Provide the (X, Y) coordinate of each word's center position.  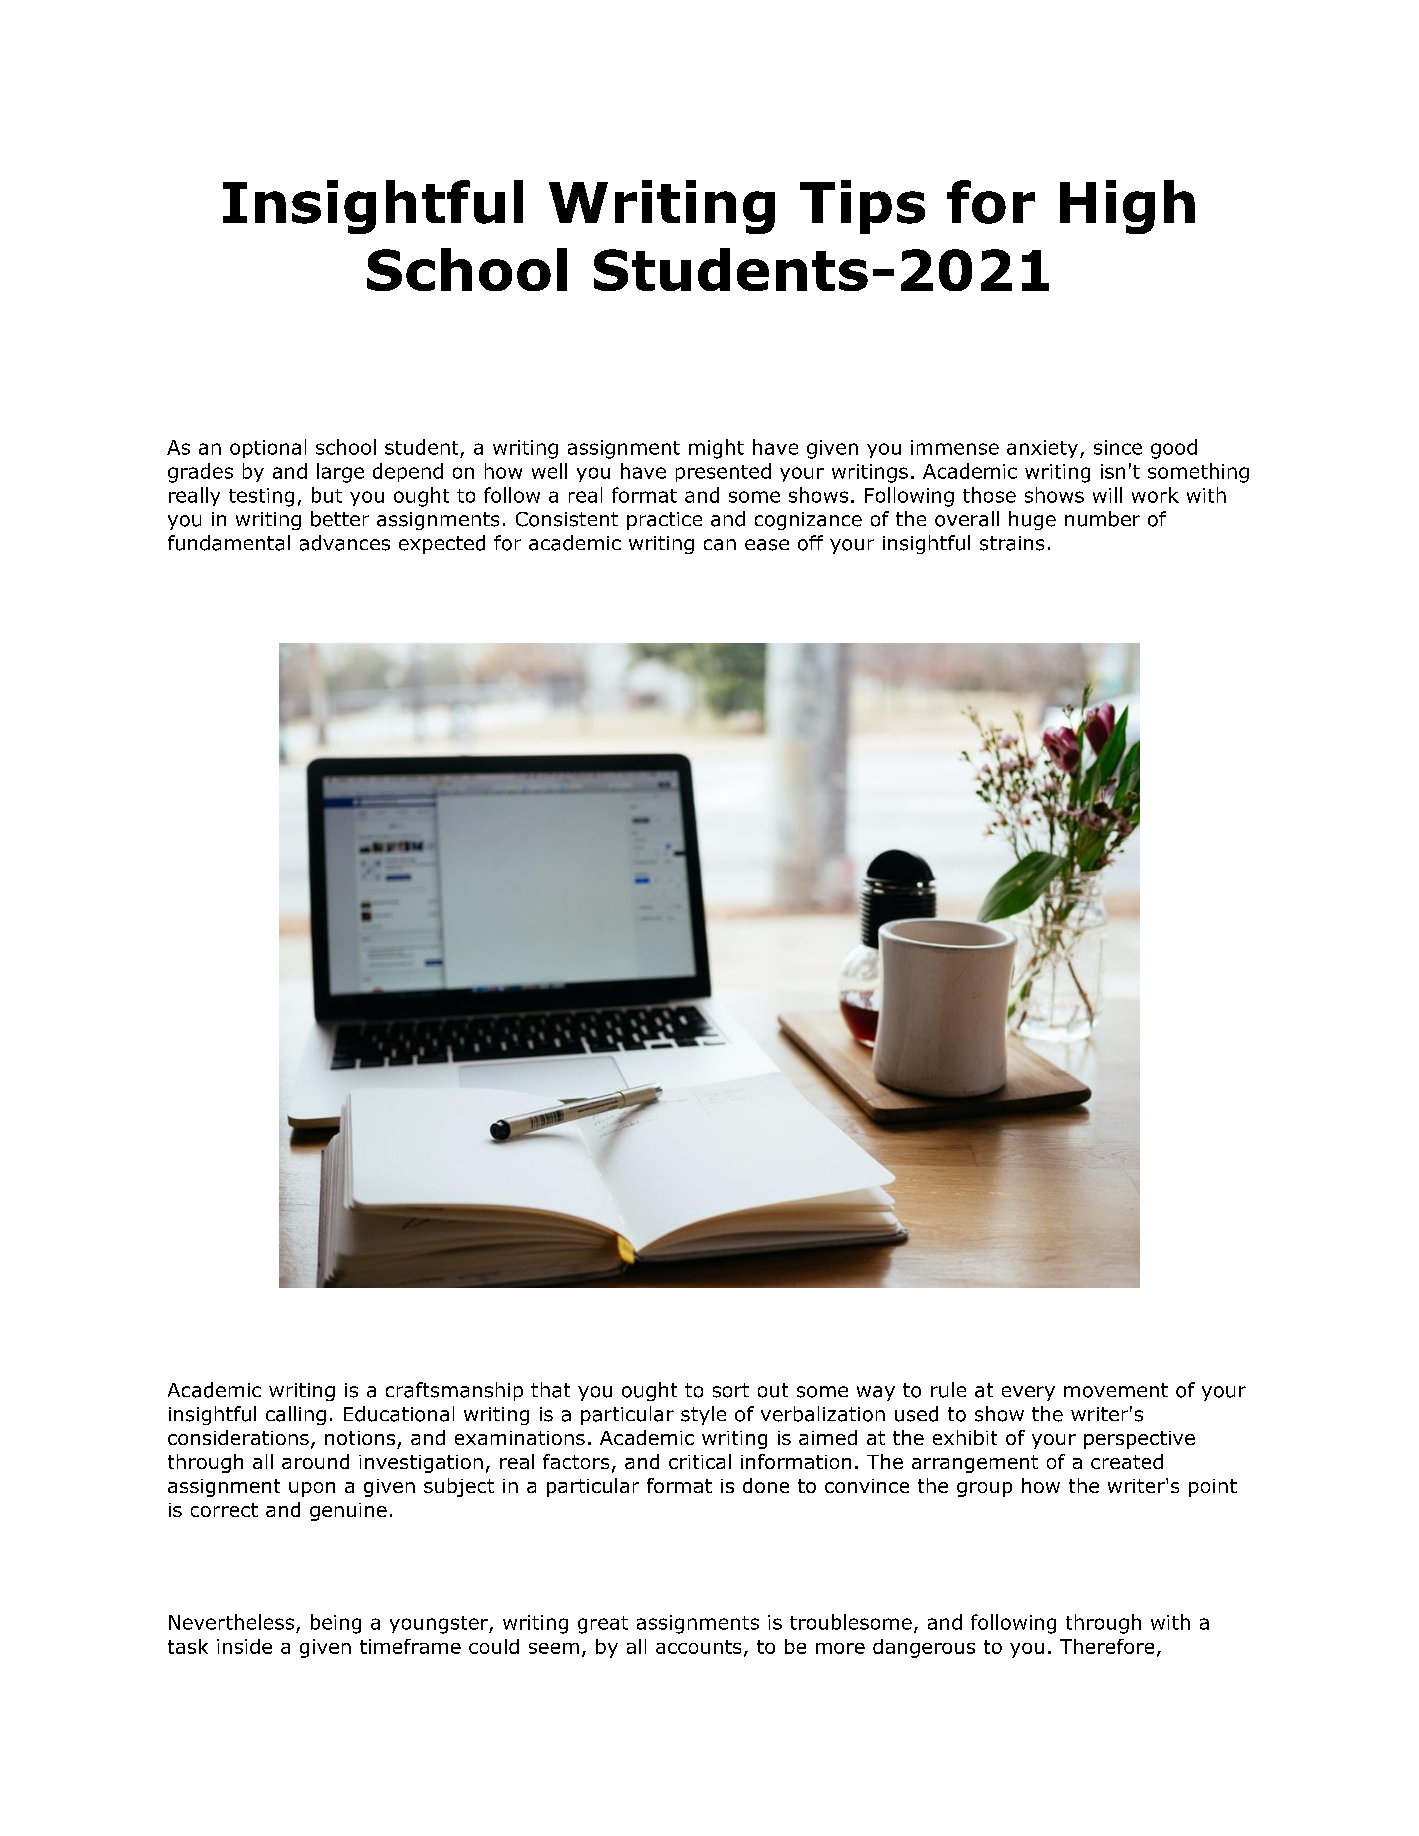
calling (296, 1415)
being (336, 1624)
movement (1116, 1390)
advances (345, 543)
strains (1012, 543)
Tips (862, 207)
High (1127, 207)
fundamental (229, 543)
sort (731, 1390)
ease (767, 545)
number (1102, 519)
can (720, 545)
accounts (698, 1647)
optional (268, 448)
